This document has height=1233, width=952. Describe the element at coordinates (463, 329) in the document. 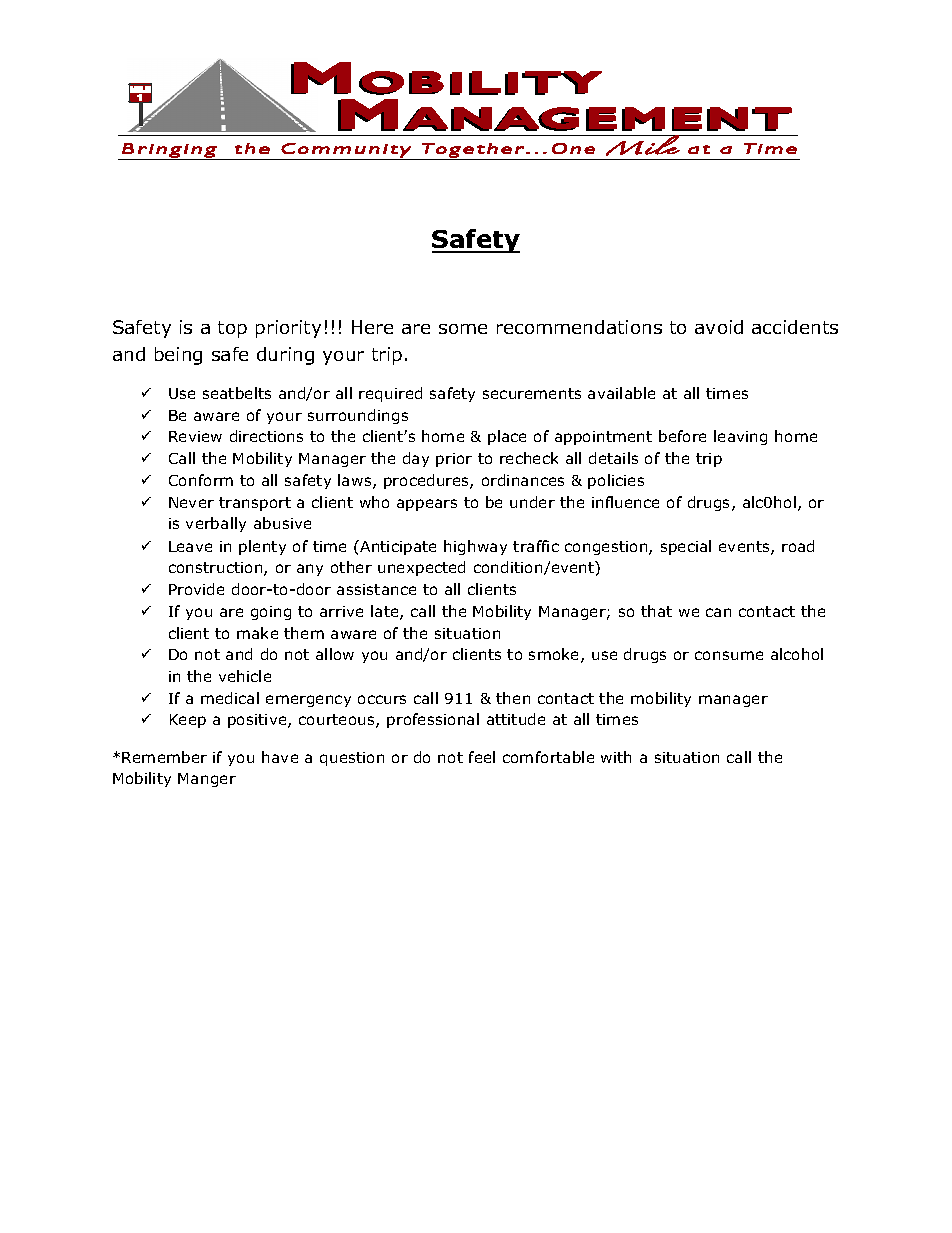

I see `some` at that location.
